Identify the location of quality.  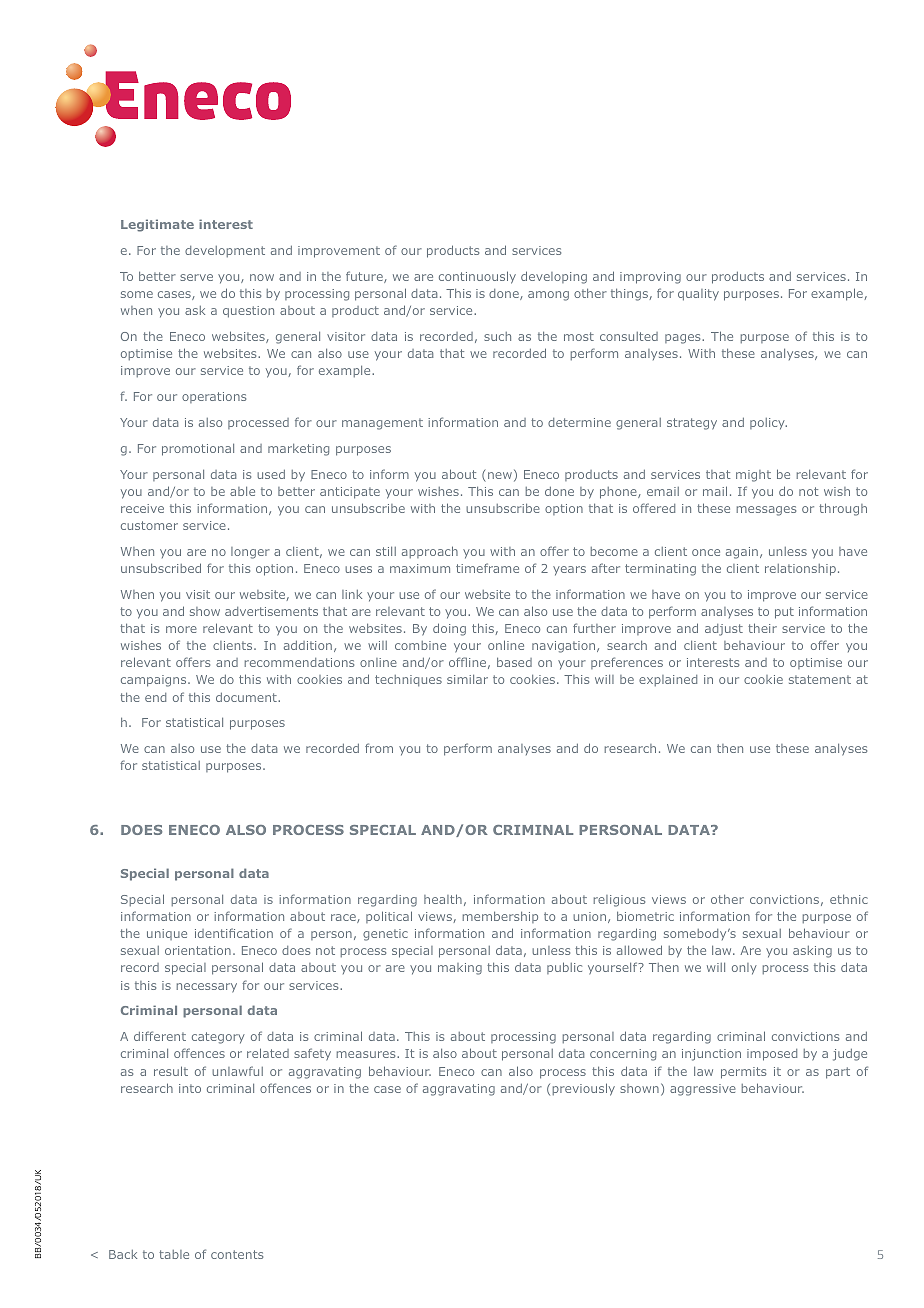
(698, 295).
